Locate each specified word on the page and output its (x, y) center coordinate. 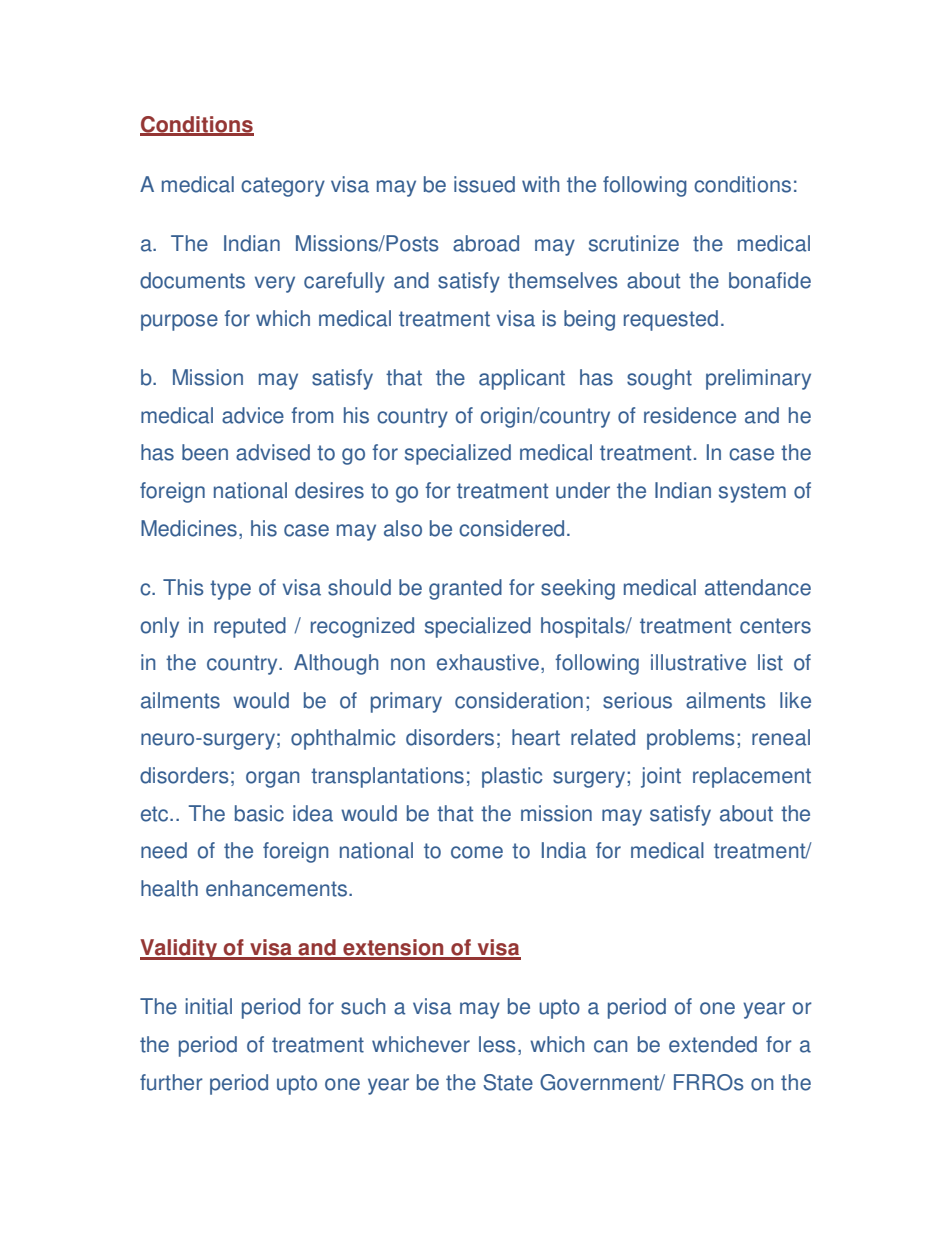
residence (690, 415)
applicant (522, 379)
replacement (752, 777)
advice (253, 415)
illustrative (698, 662)
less (497, 1044)
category (283, 187)
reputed (250, 627)
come (477, 852)
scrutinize (634, 243)
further (171, 1082)
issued (484, 184)
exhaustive (488, 662)
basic (259, 813)
